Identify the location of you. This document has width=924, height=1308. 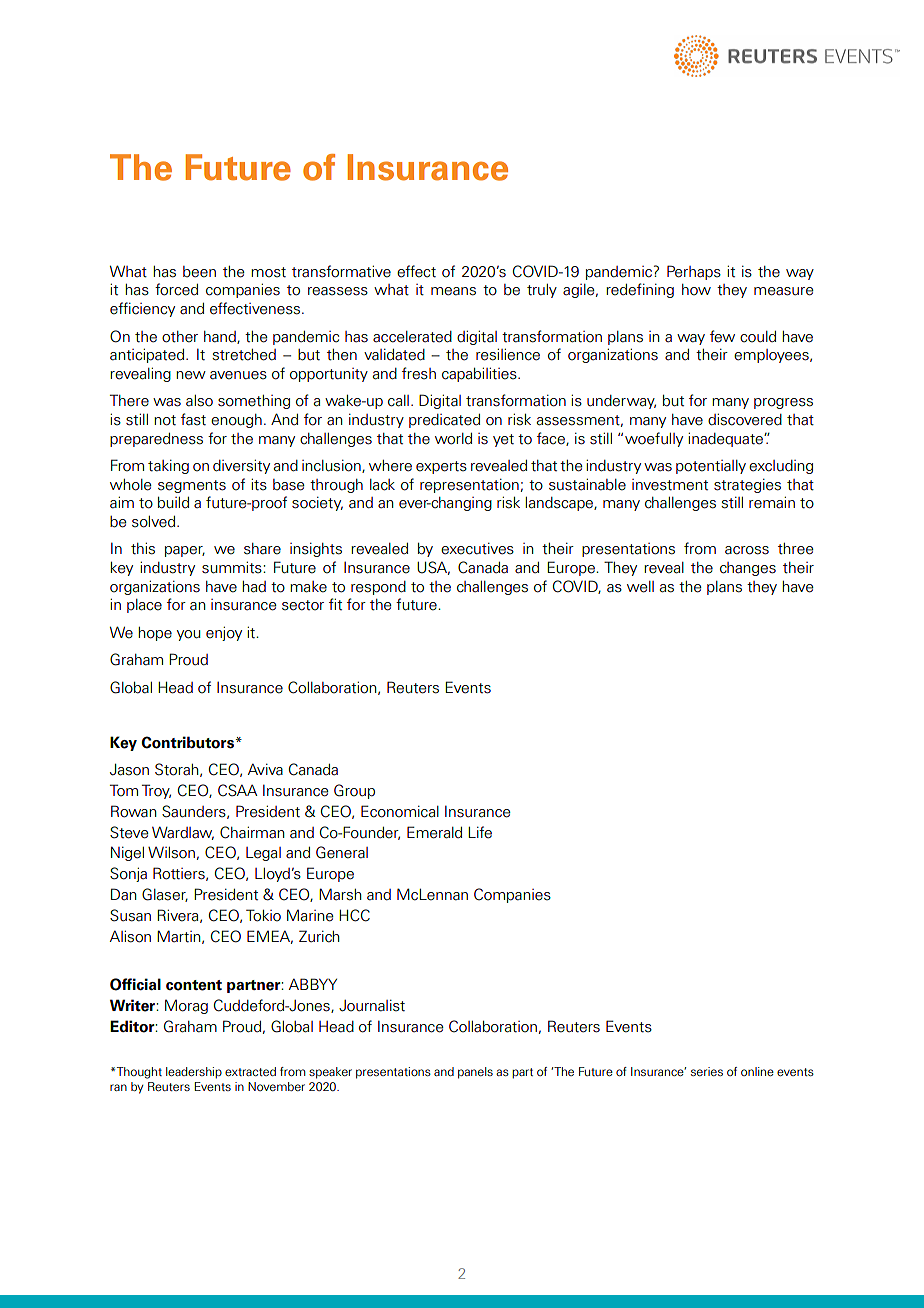
(189, 635).
